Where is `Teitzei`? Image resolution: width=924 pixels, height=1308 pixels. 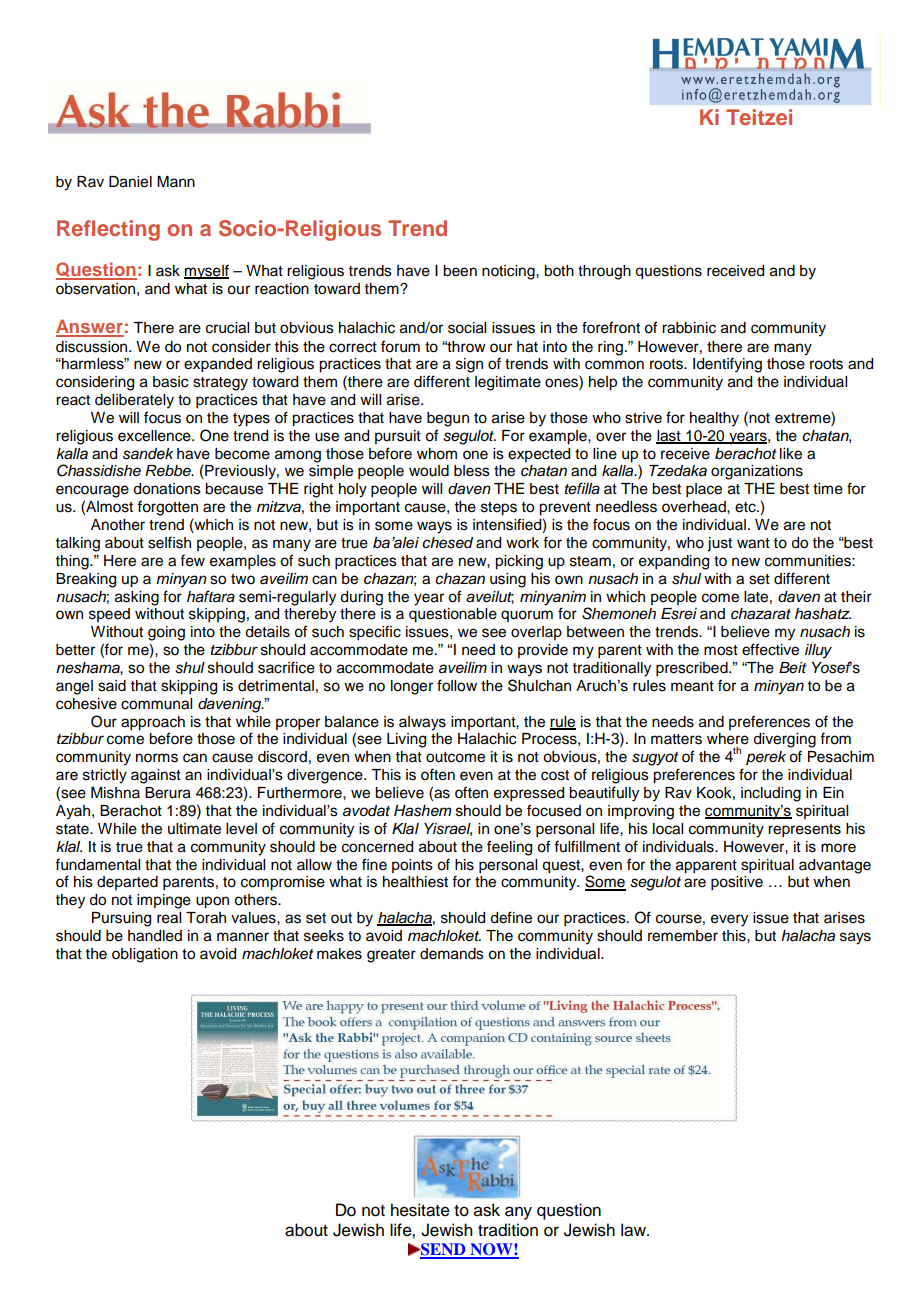
Teitzei is located at coordinates (759, 117).
